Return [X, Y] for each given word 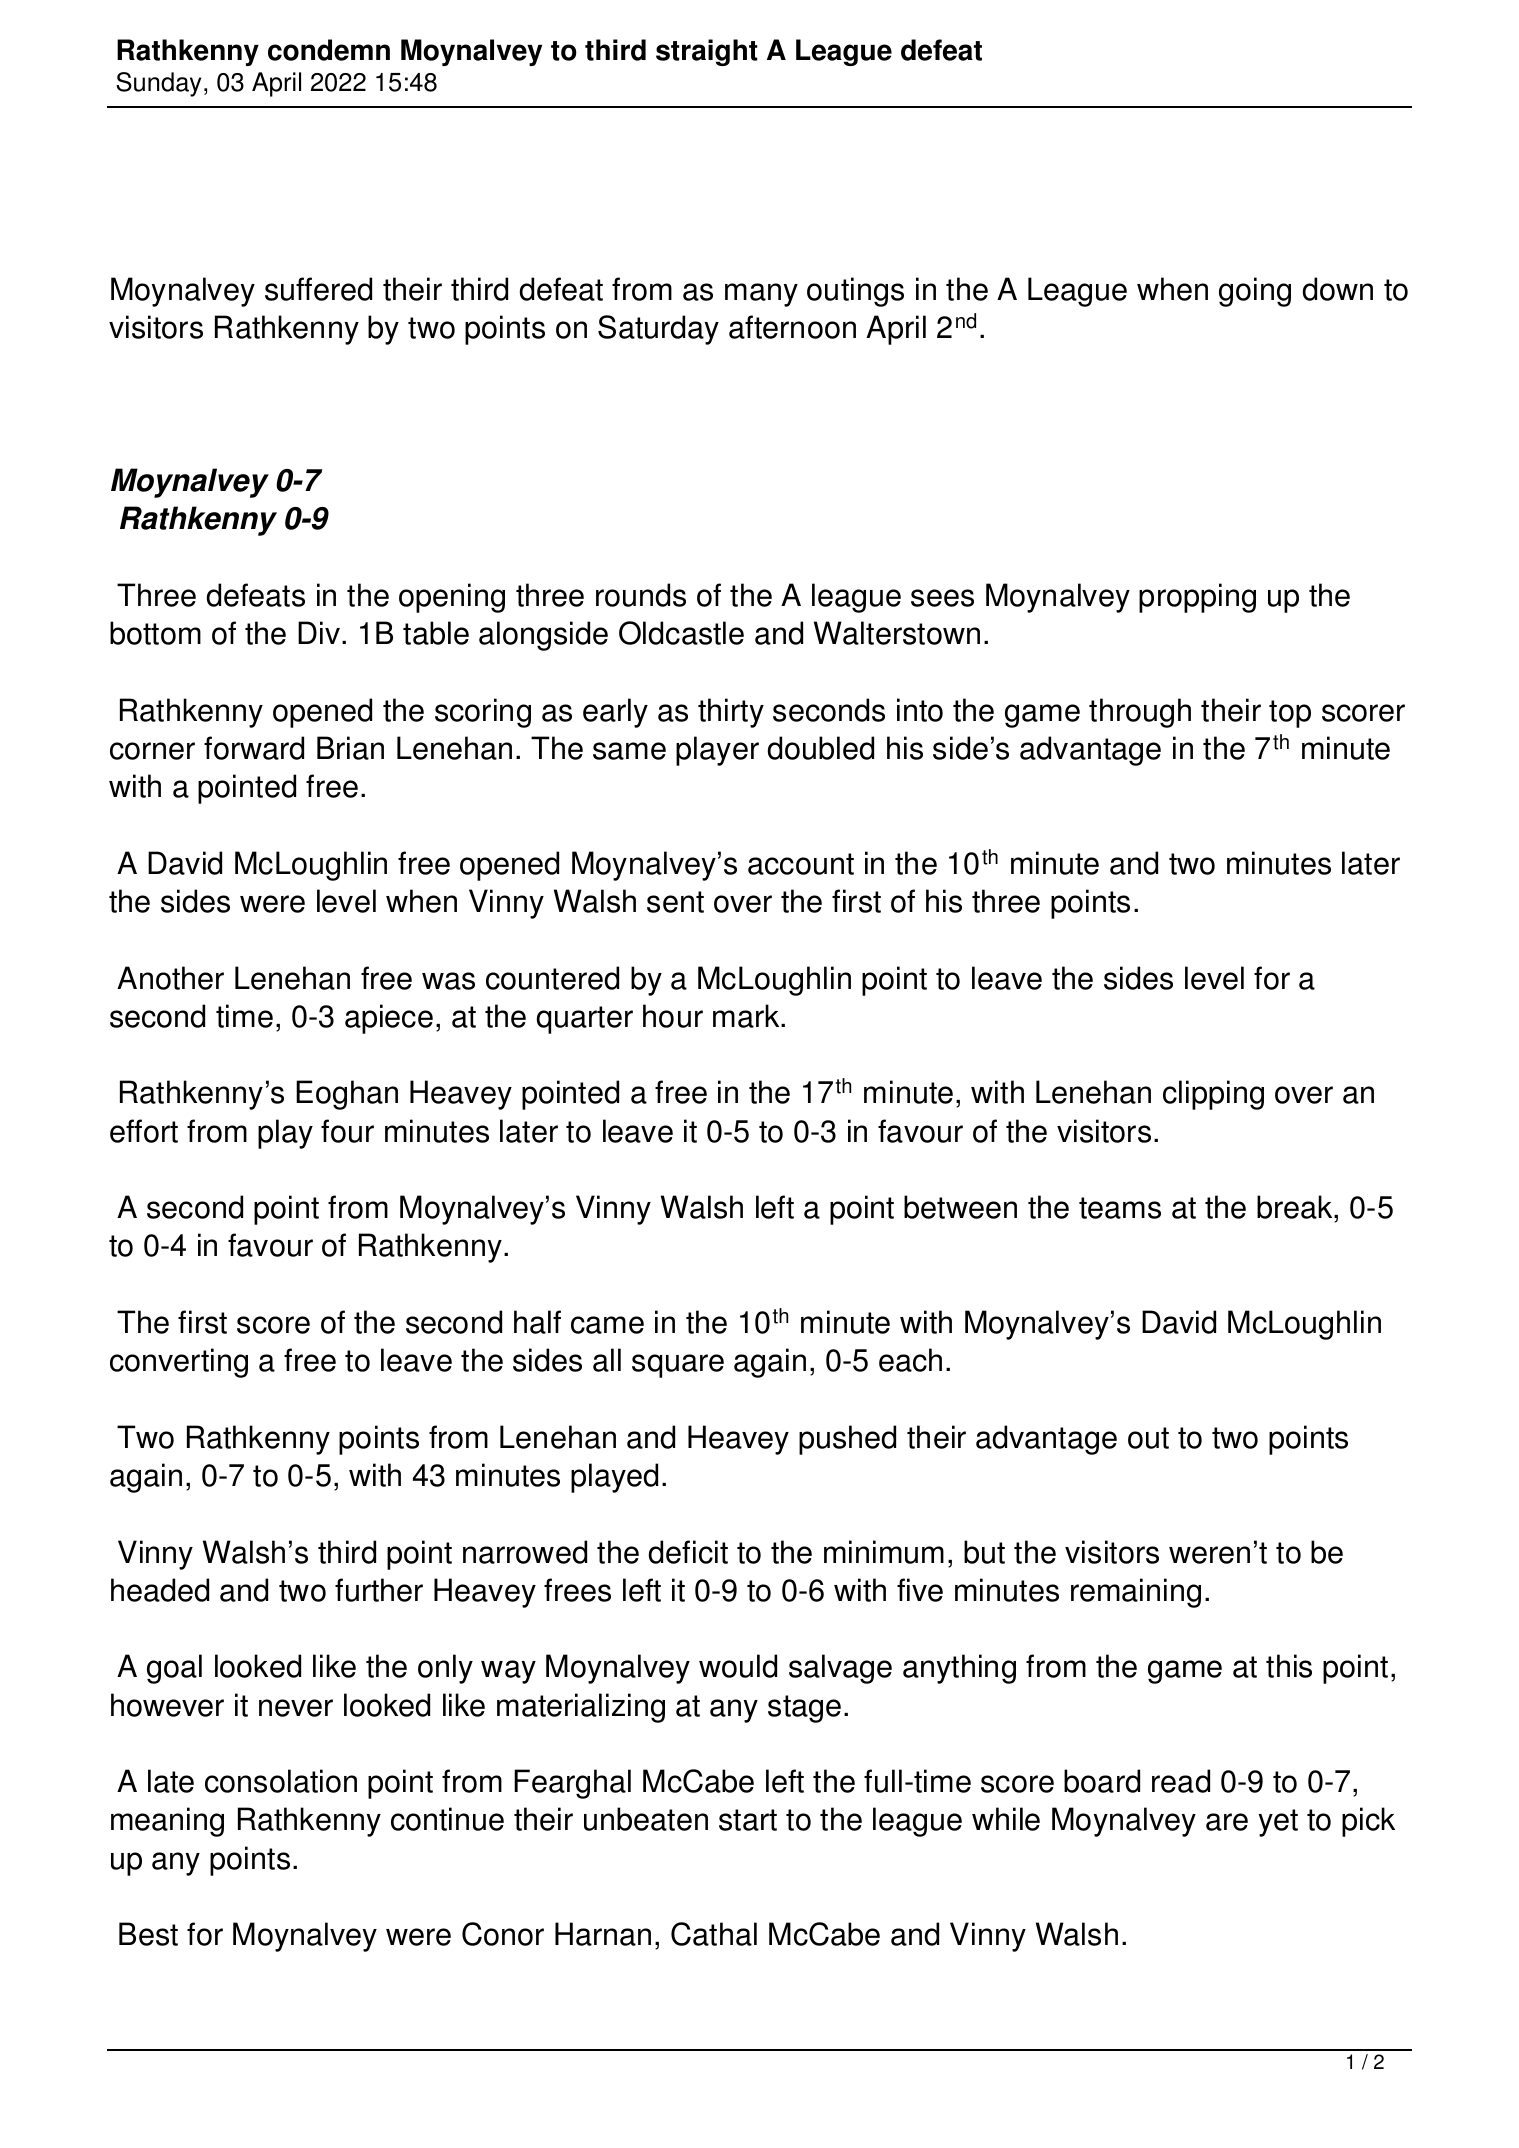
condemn [329, 50]
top [1290, 714]
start [748, 1820]
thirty [731, 713]
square [678, 1366]
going [1255, 292]
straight [706, 52]
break [1296, 1208]
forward [254, 748]
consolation [281, 1781]
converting [179, 1363]
